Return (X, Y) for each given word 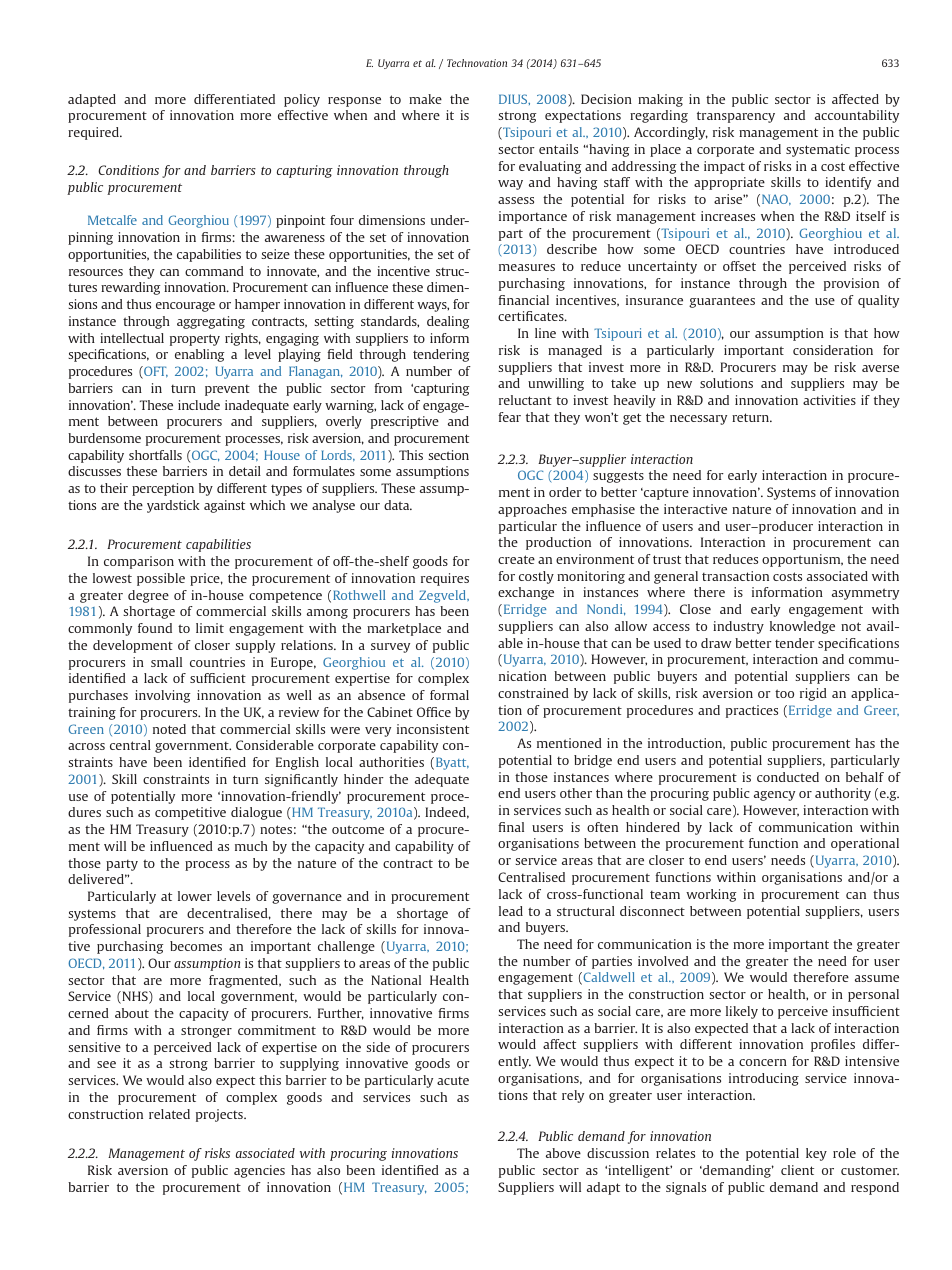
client (797, 1170)
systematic (818, 150)
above (563, 1153)
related (169, 1114)
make (425, 99)
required (94, 133)
